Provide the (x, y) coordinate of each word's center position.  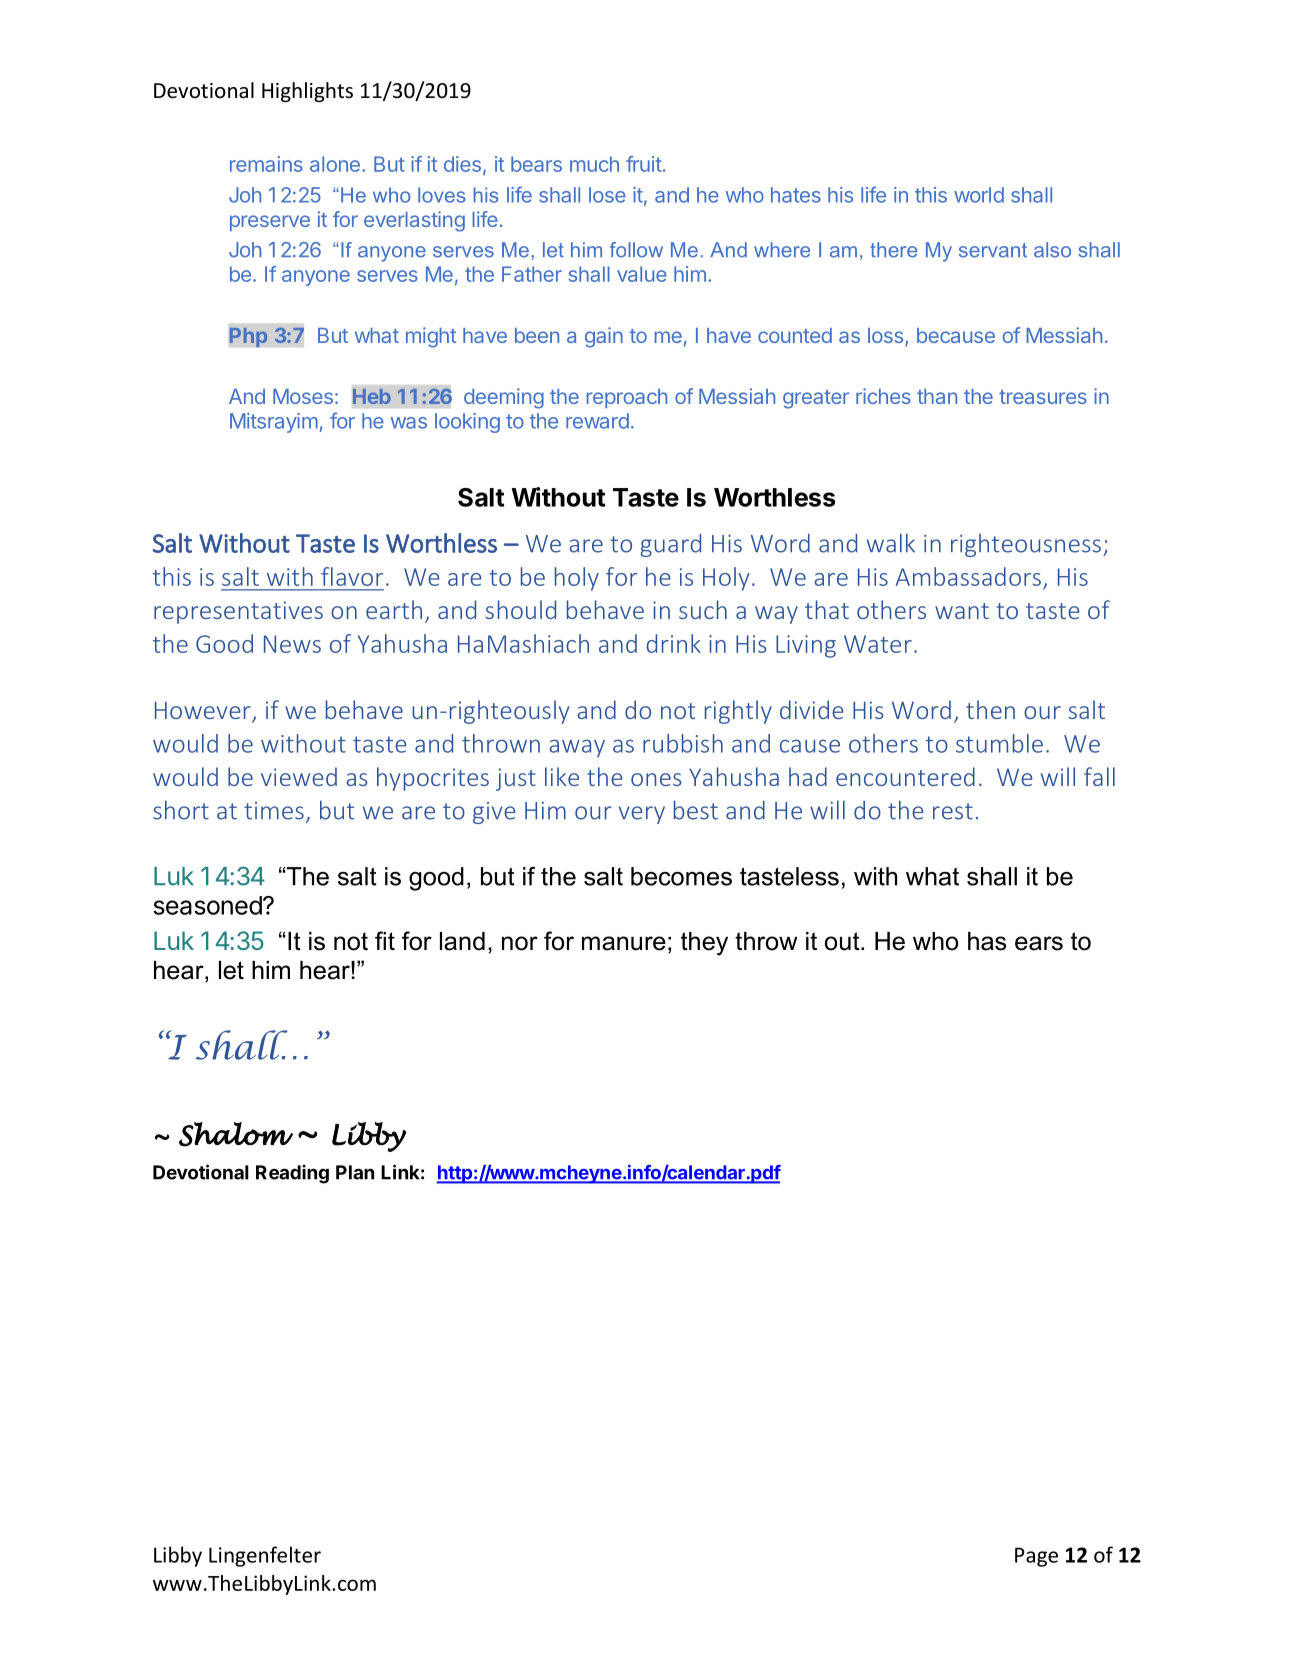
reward (597, 421)
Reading (292, 1174)
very (642, 815)
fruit (644, 164)
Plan (355, 1172)
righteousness (1026, 545)
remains (266, 164)
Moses (303, 396)
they (704, 944)
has (987, 941)
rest (953, 811)
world (979, 195)
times (274, 811)
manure (624, 943)
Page (1036, 1557)
